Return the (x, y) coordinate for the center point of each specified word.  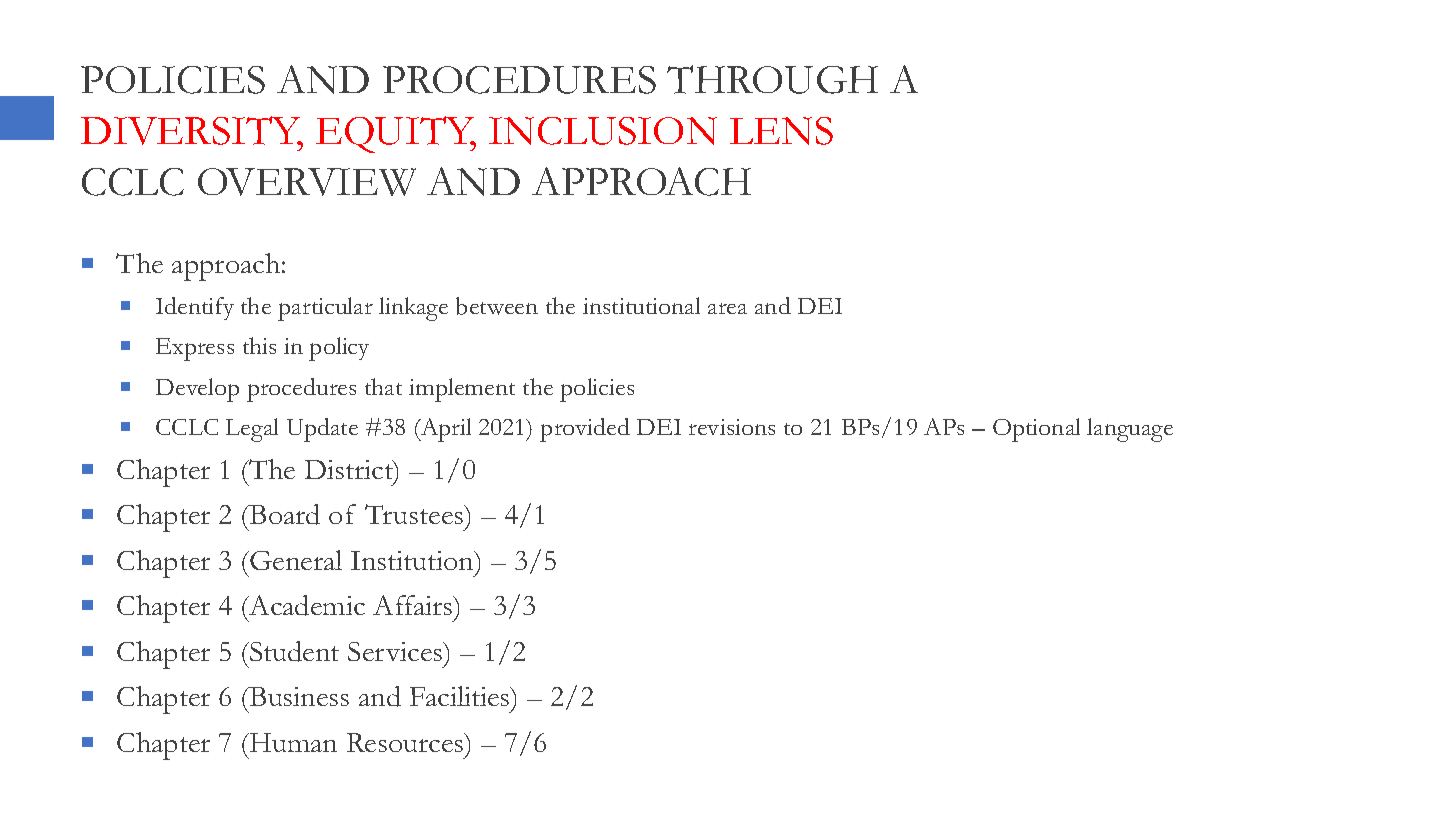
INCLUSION (603, 131)
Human (292, 742)
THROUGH (772, 79)
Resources (406, 742)
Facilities (461, 696)
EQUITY (396, 134)
